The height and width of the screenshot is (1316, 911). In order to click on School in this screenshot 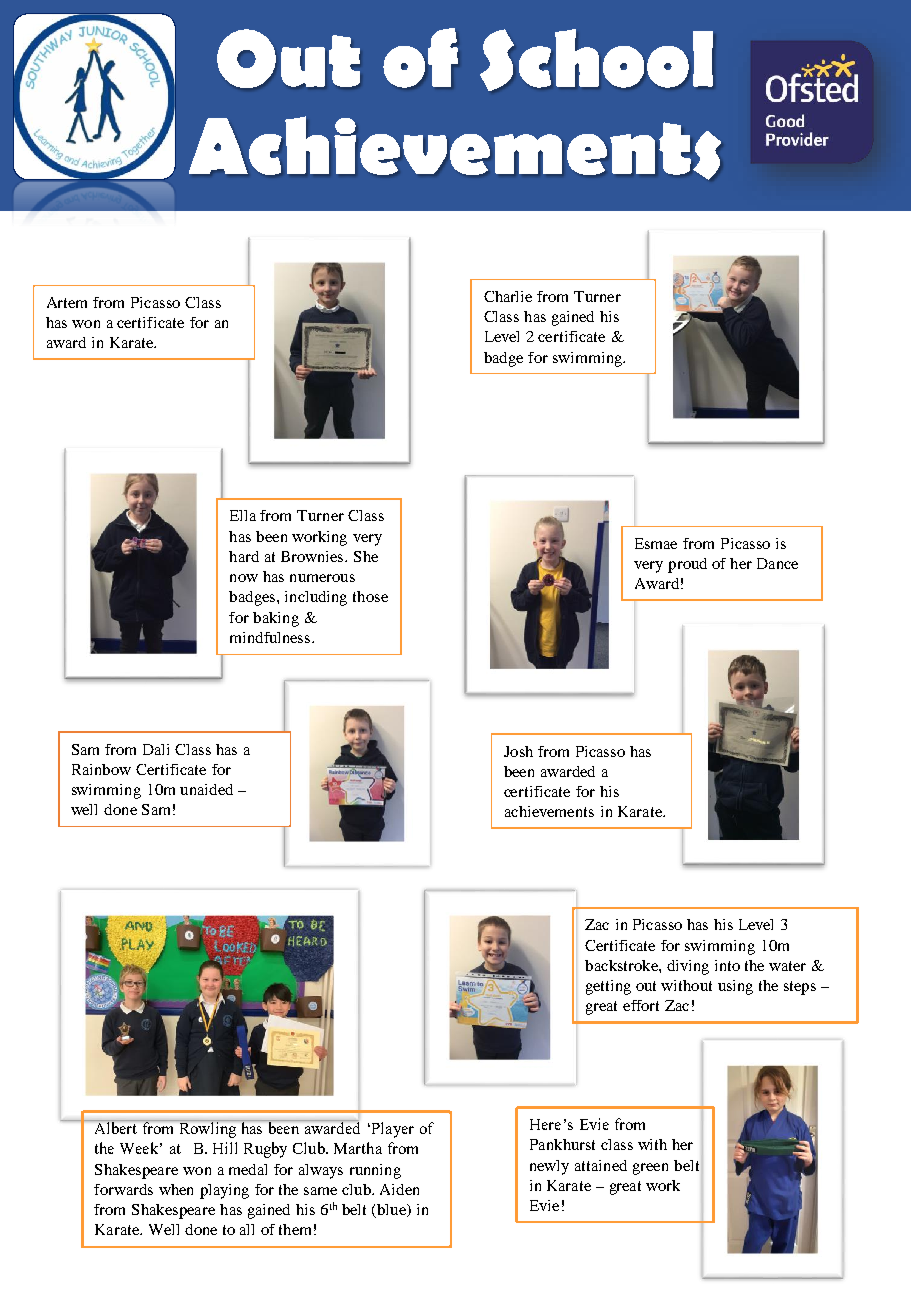, I will do `click(596, 60)`.
